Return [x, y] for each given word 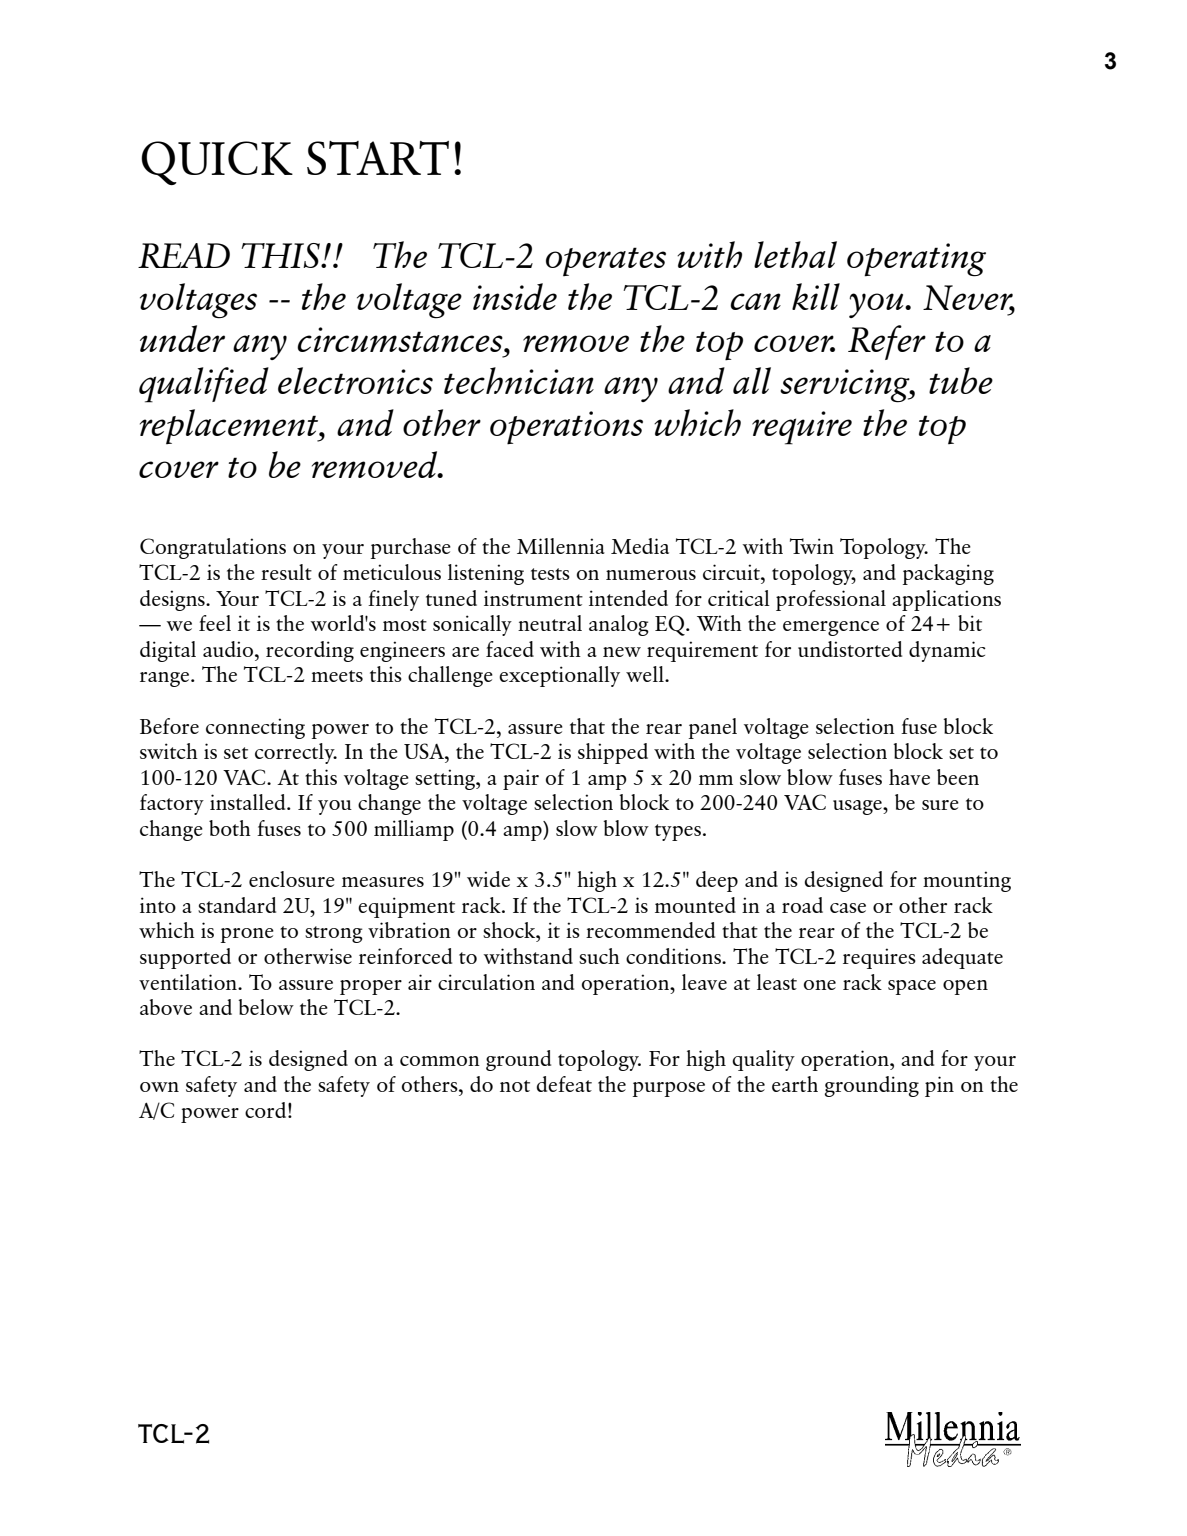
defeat [564, 1084]
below [266, 1007]
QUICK [217, 163]
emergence [831, 628]
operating [916, 260]
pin [939, 1086]
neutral [550, 623]
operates [606, 261]
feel [215, 623]
